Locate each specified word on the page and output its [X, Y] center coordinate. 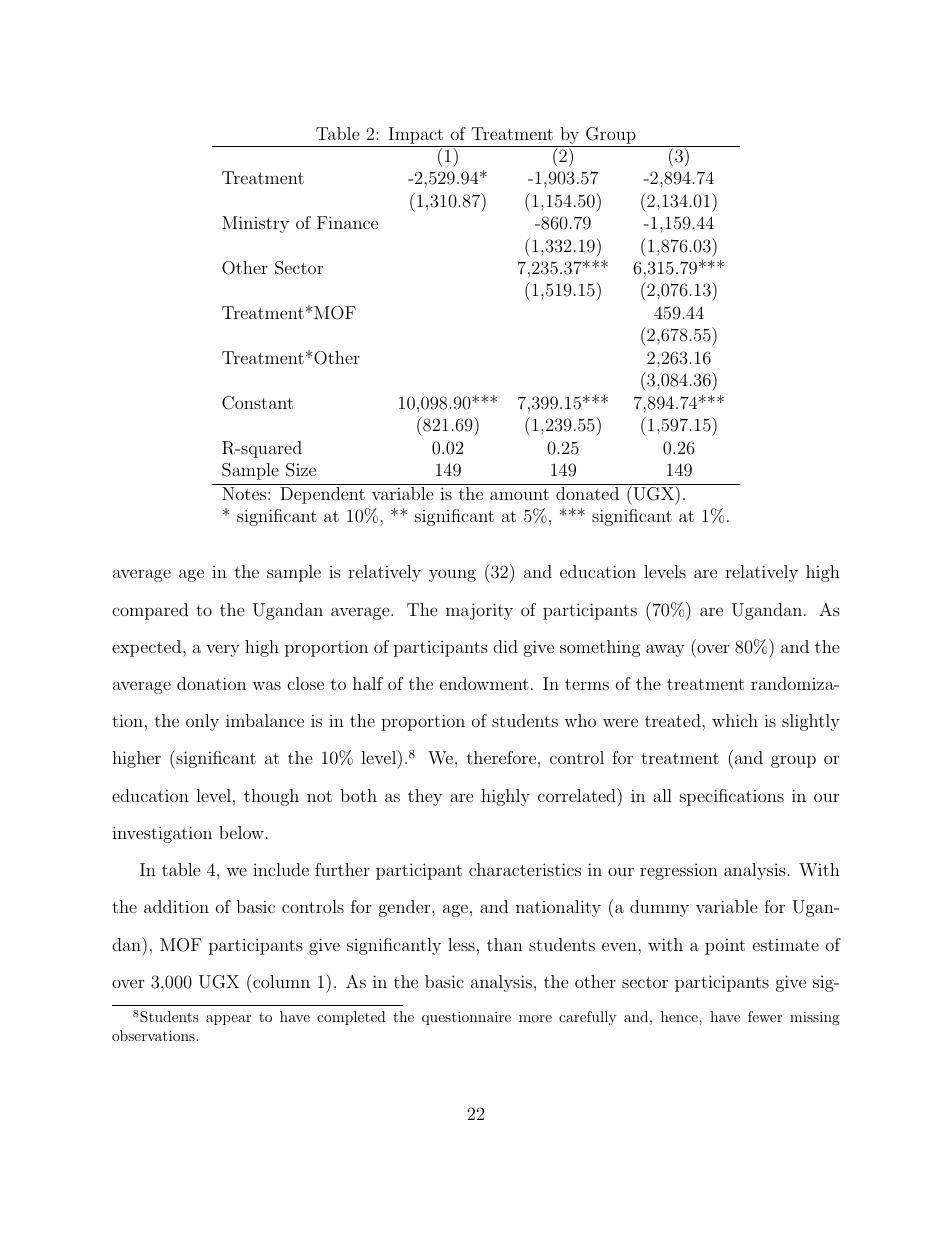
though [271, 797]
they [425, 797]
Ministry [255, 224]
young [452, 575]
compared [150, 611]
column [280, 981]
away [665, 650]
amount [519, 494]
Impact [416, 137]
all [662, 795]
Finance [347, 222]
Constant [257, 403]
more [535, 1018]
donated [587, 493]
